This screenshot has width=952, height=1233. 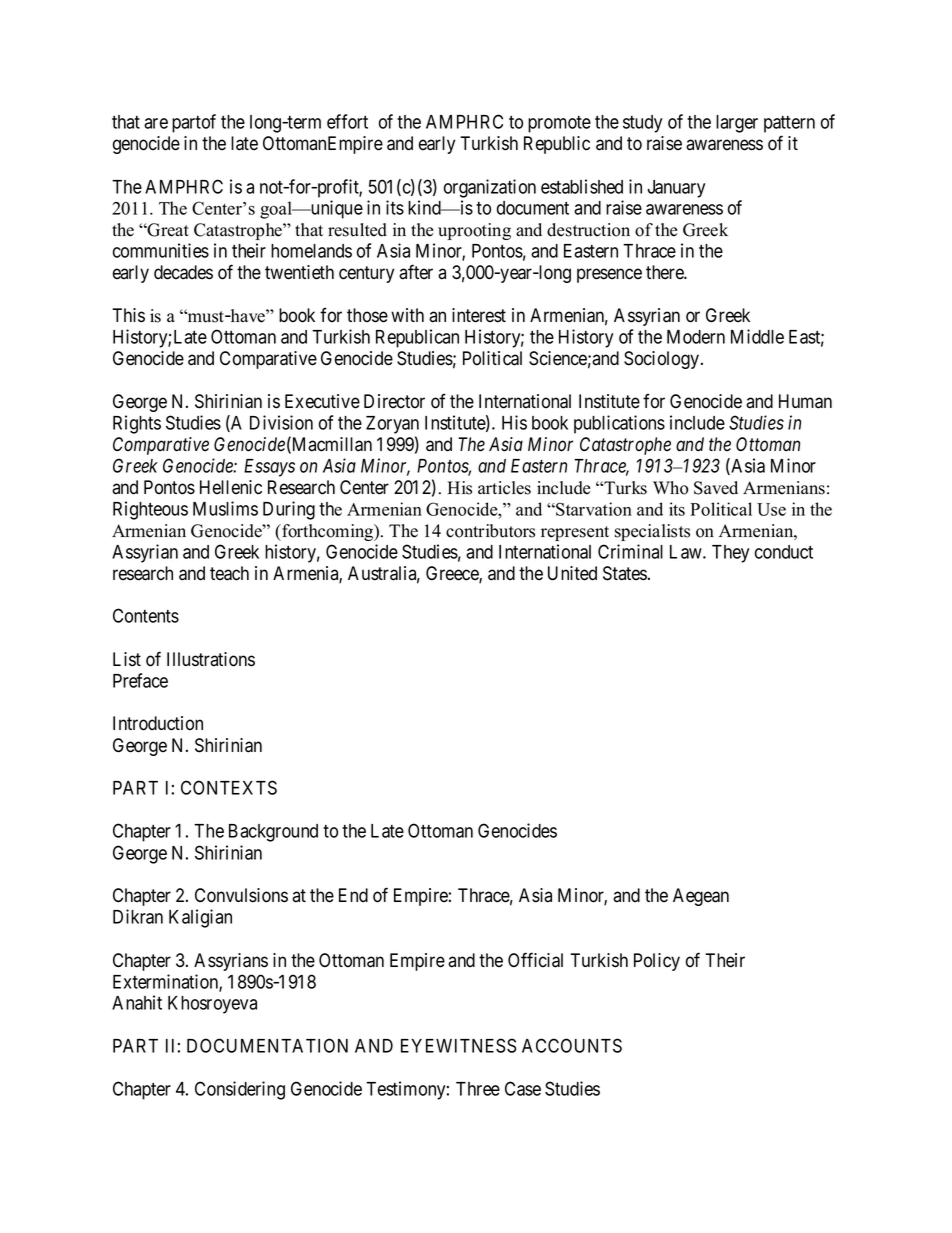 I want to click on Modern, so click(x=696, y=337).
